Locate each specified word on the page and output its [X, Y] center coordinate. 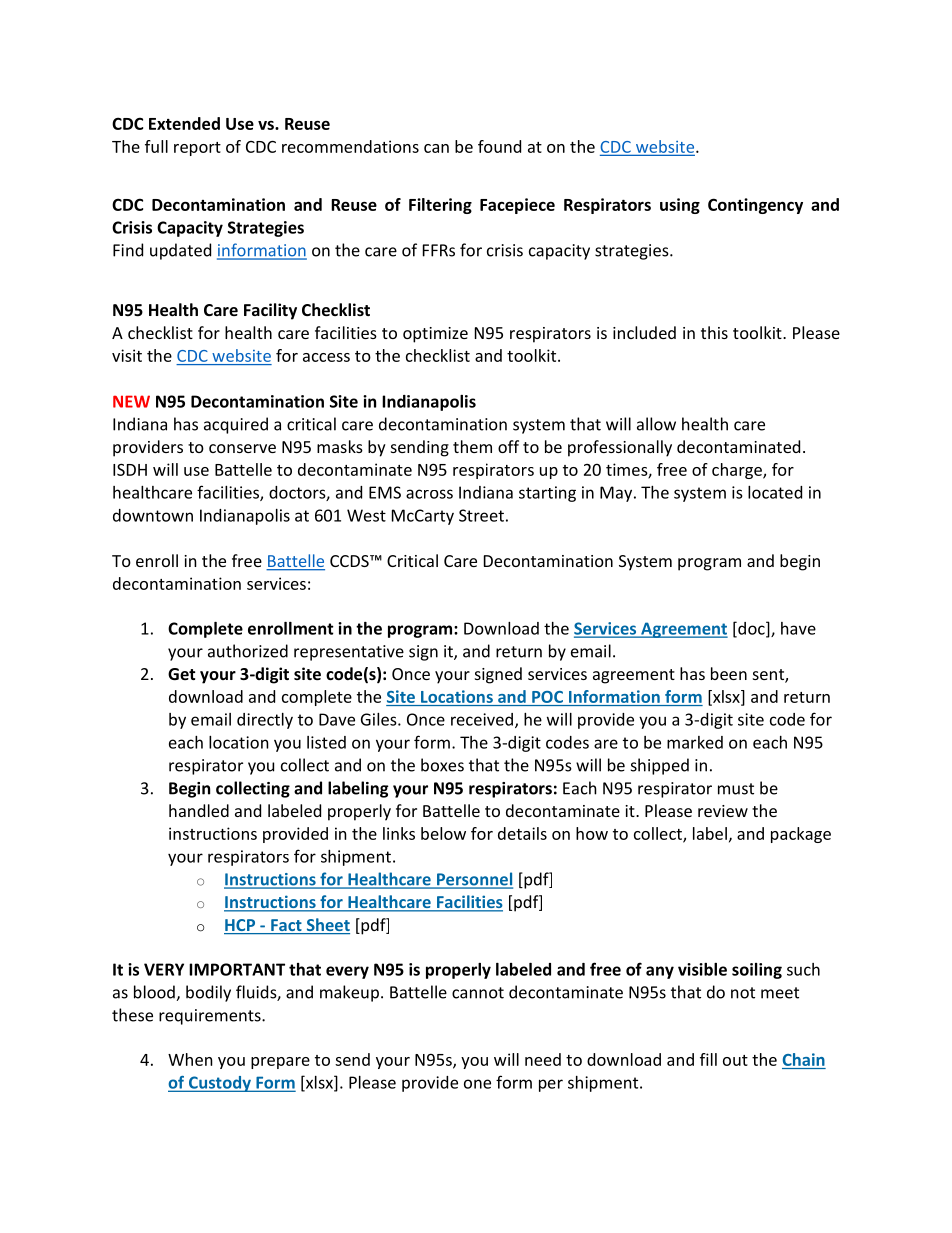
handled [199, 810]
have [798, 628]
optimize [435, 335]
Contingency [755, 206]
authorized [248, 651]
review [723, 811]
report [197, 149]
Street [481, 515]
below [443, 833]
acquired [236, 425]
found [499, 146]
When [190, 1059]
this [714, 332]
